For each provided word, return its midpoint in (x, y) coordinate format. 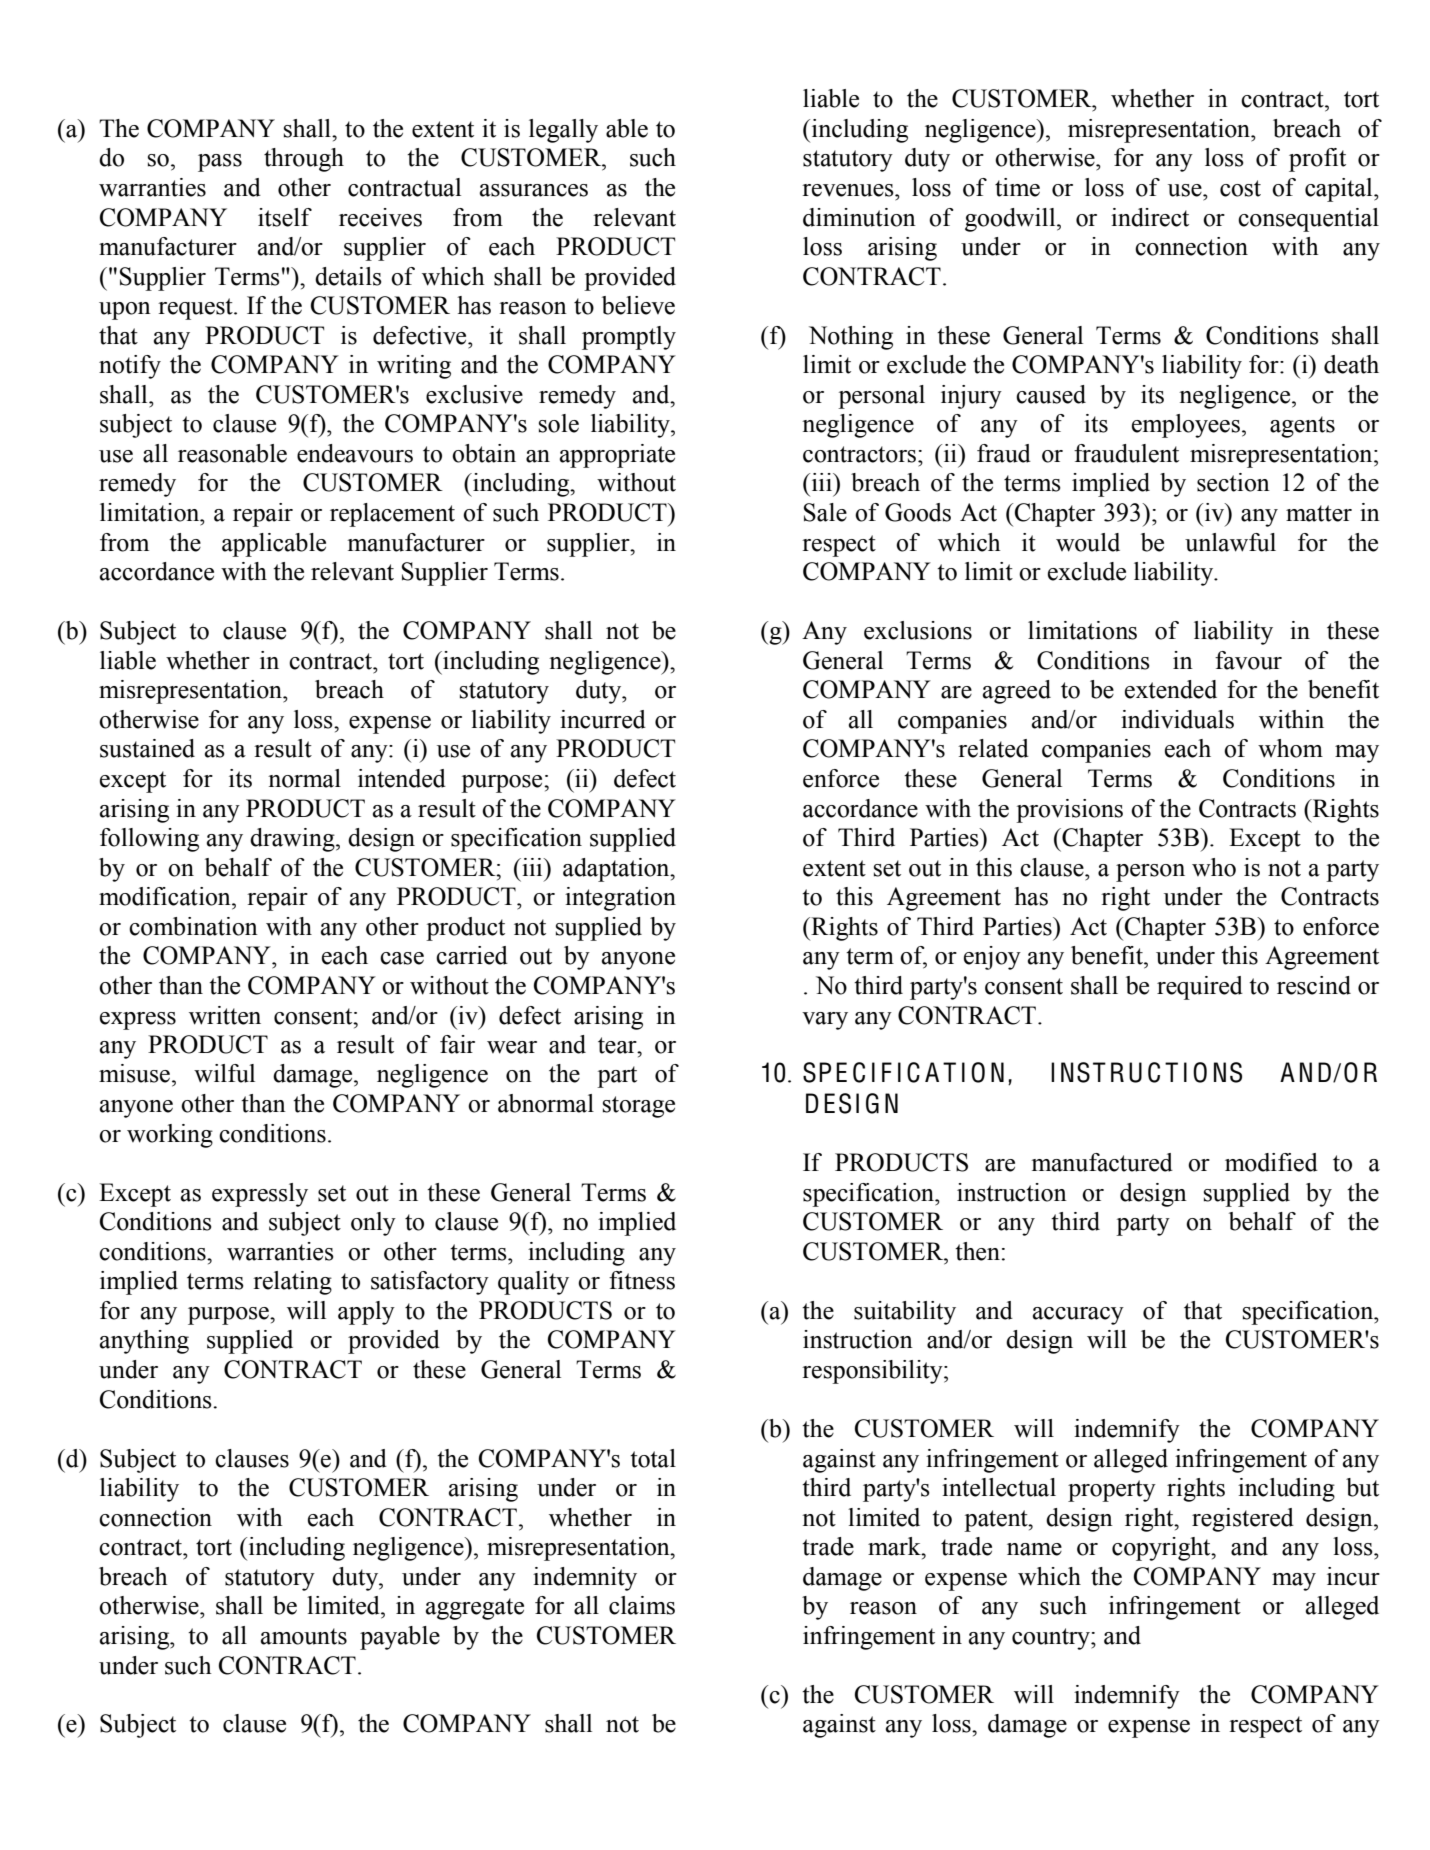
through (304, 160)
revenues (849, 190)
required (1200, 988)
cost (1240, 188)
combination (193, 926)
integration (620, 899)
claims (642, 1605)
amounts (304, 1636)
